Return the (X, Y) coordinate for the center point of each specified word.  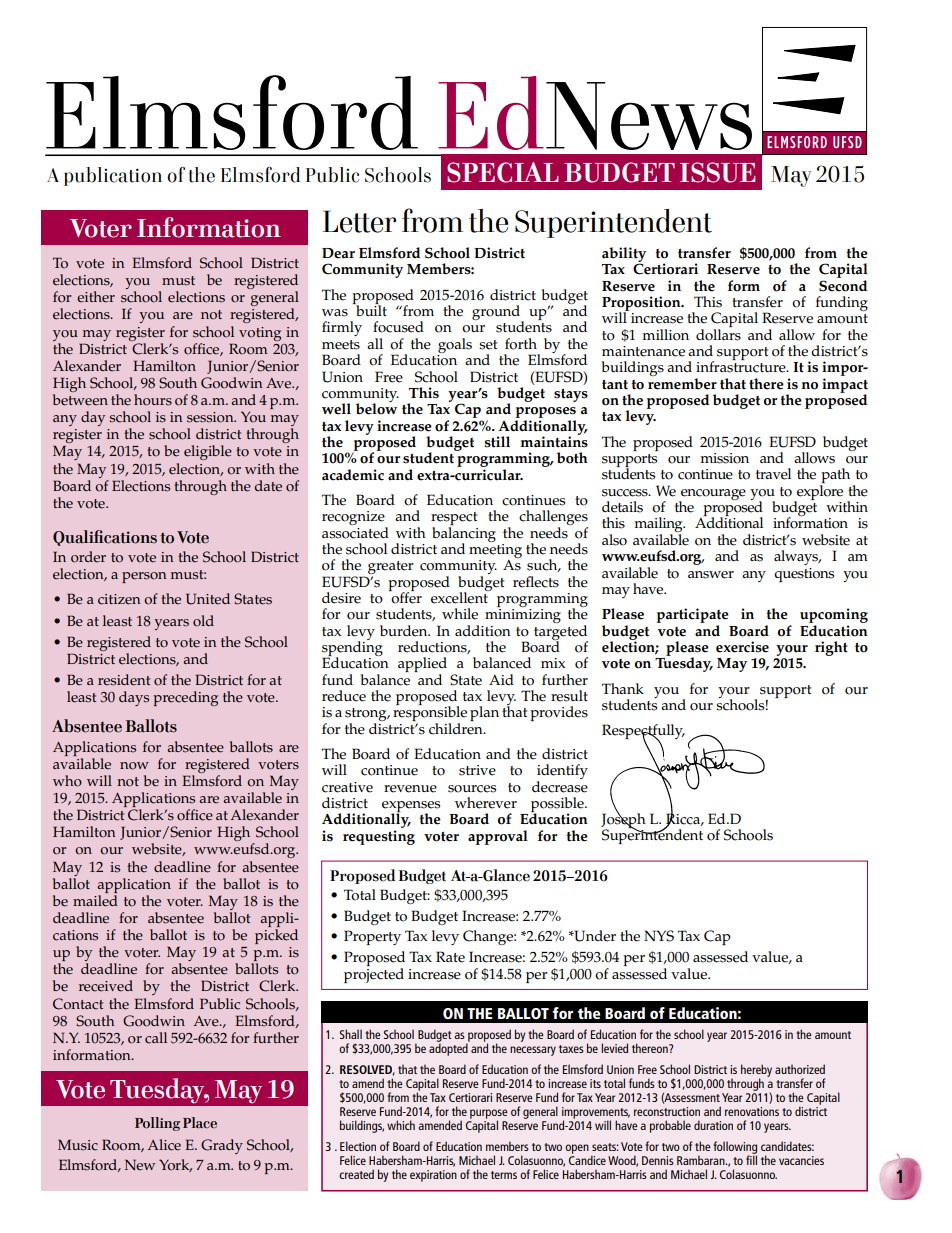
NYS (659, 936)
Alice (164, 1145)
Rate (450, 957)
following (735, 1148)
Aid (501, 679)
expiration (433, 1176)
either (96, 297)
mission (724, 458)
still (497, 442)
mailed (95, 901)
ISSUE (717, 172)
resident (124, 680)
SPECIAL (503, 172)
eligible (208, 452)
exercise (742, 647)
